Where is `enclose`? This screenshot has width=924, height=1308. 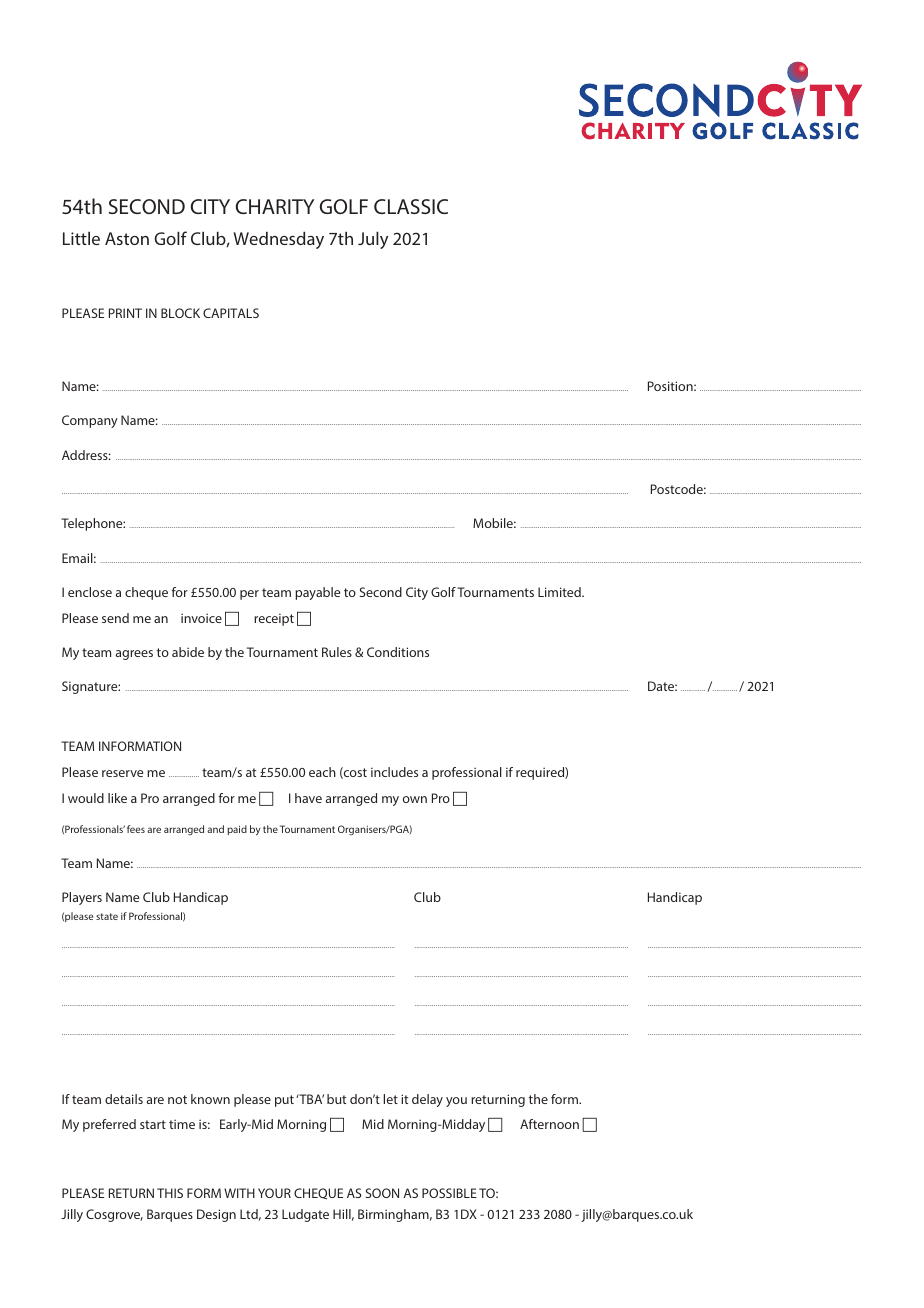
enclose is located at coordinates (90, 592).
